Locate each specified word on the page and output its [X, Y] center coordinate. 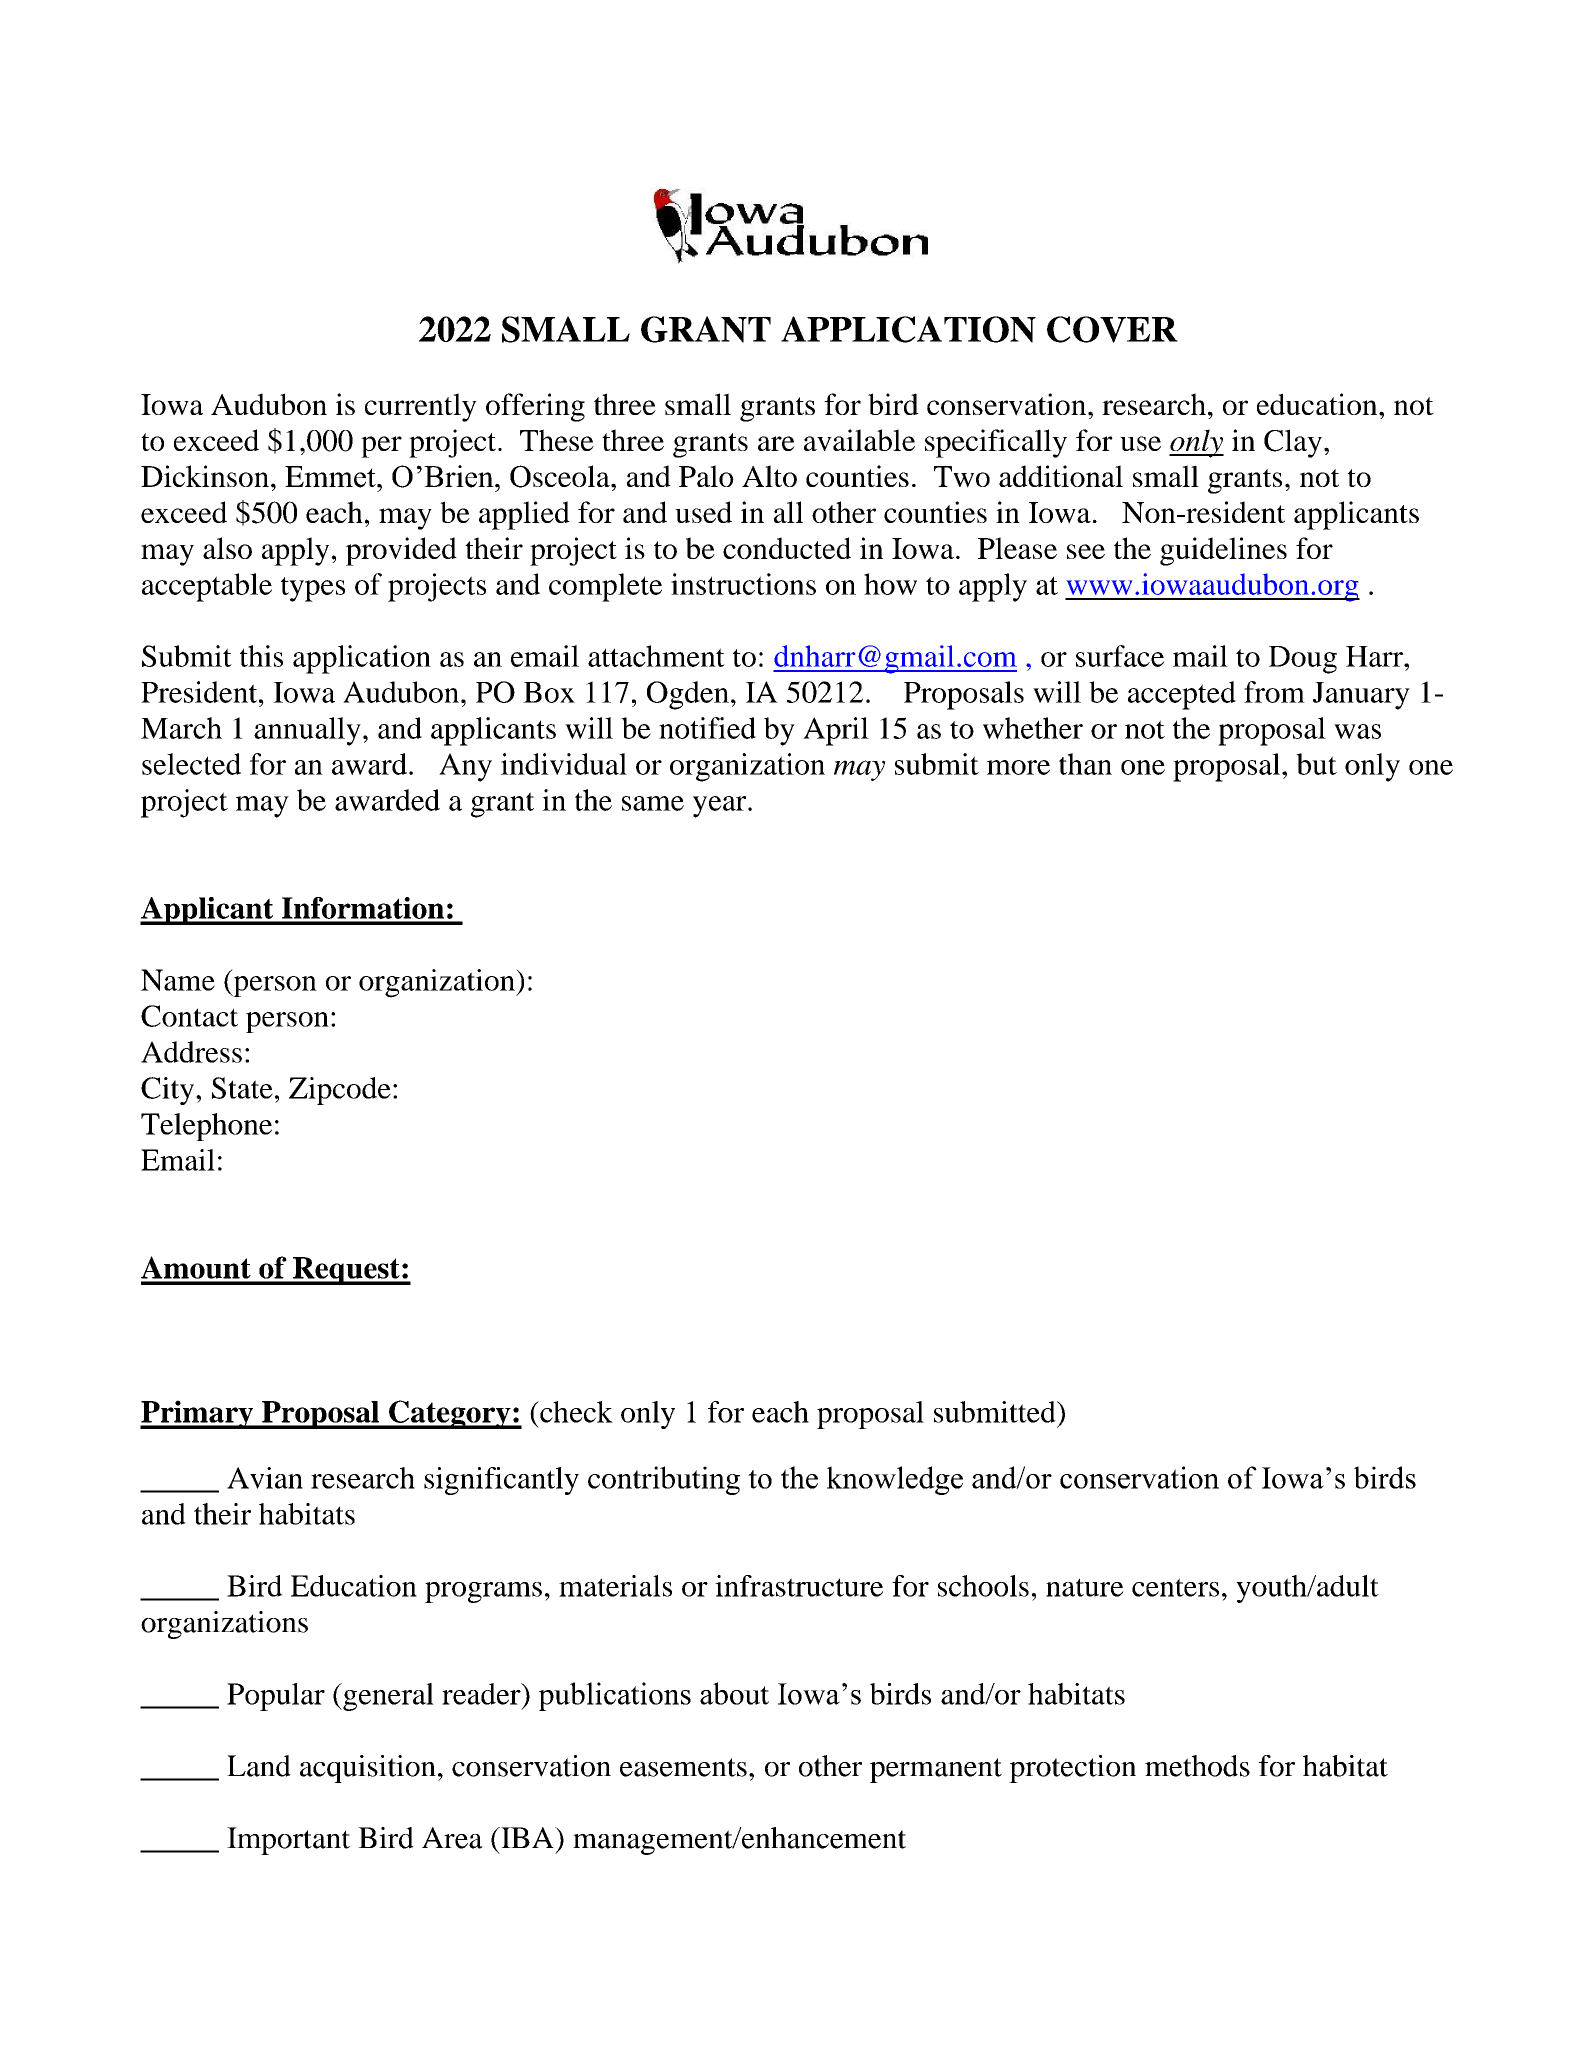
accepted [1182, 695]
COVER [1112, 329]
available [859, 440]
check [575, 1412]
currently [421, 407]
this [261, 656]
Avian [265, 1478]
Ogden [688, 695]
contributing [664, 1480]
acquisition [368, 1769]
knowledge [895, 1480]
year [721, 807]
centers [1175, 1587]
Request [346, 1271]
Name [178, 980]
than [1085, 764]
